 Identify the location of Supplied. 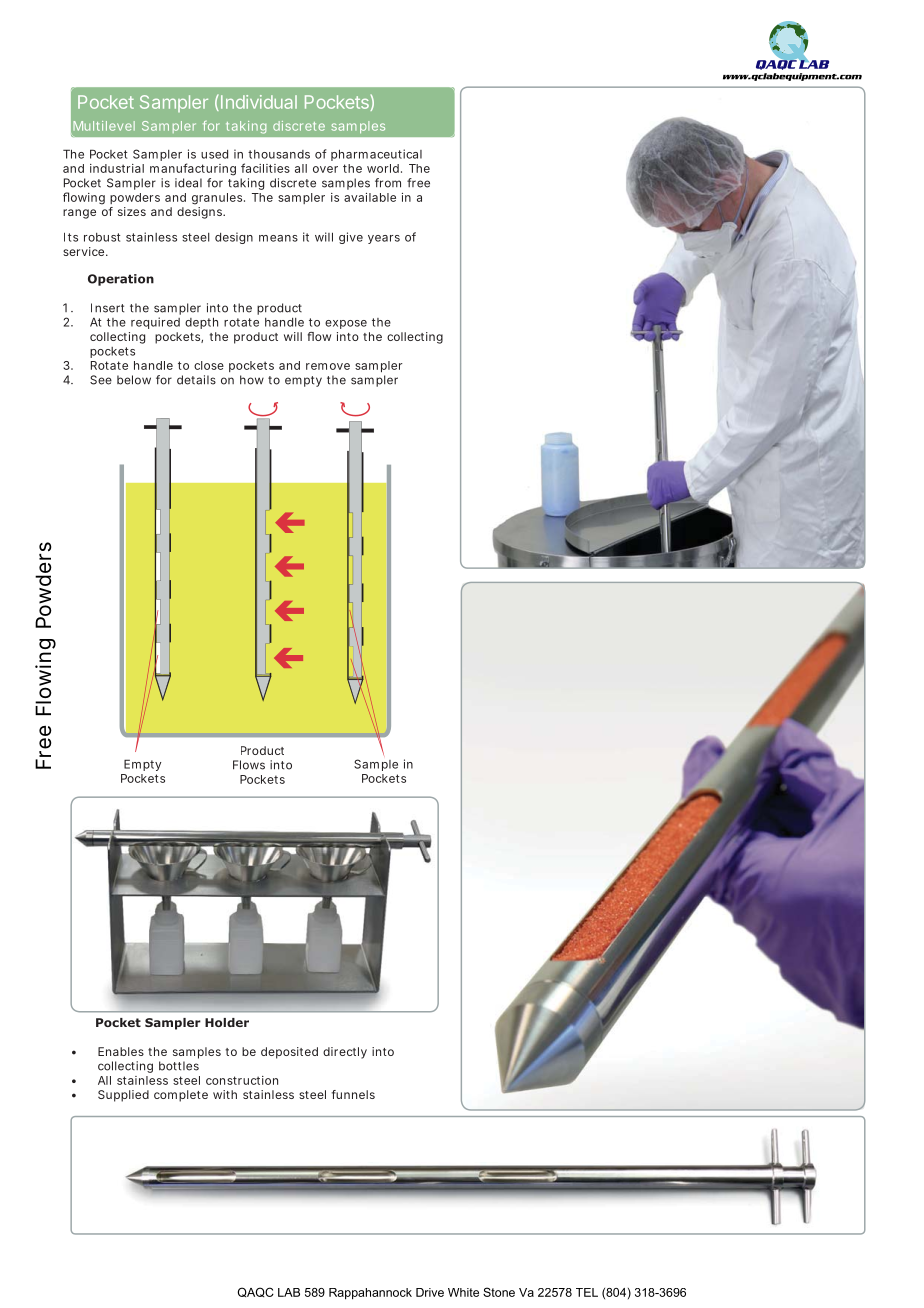
(123, 1096).
